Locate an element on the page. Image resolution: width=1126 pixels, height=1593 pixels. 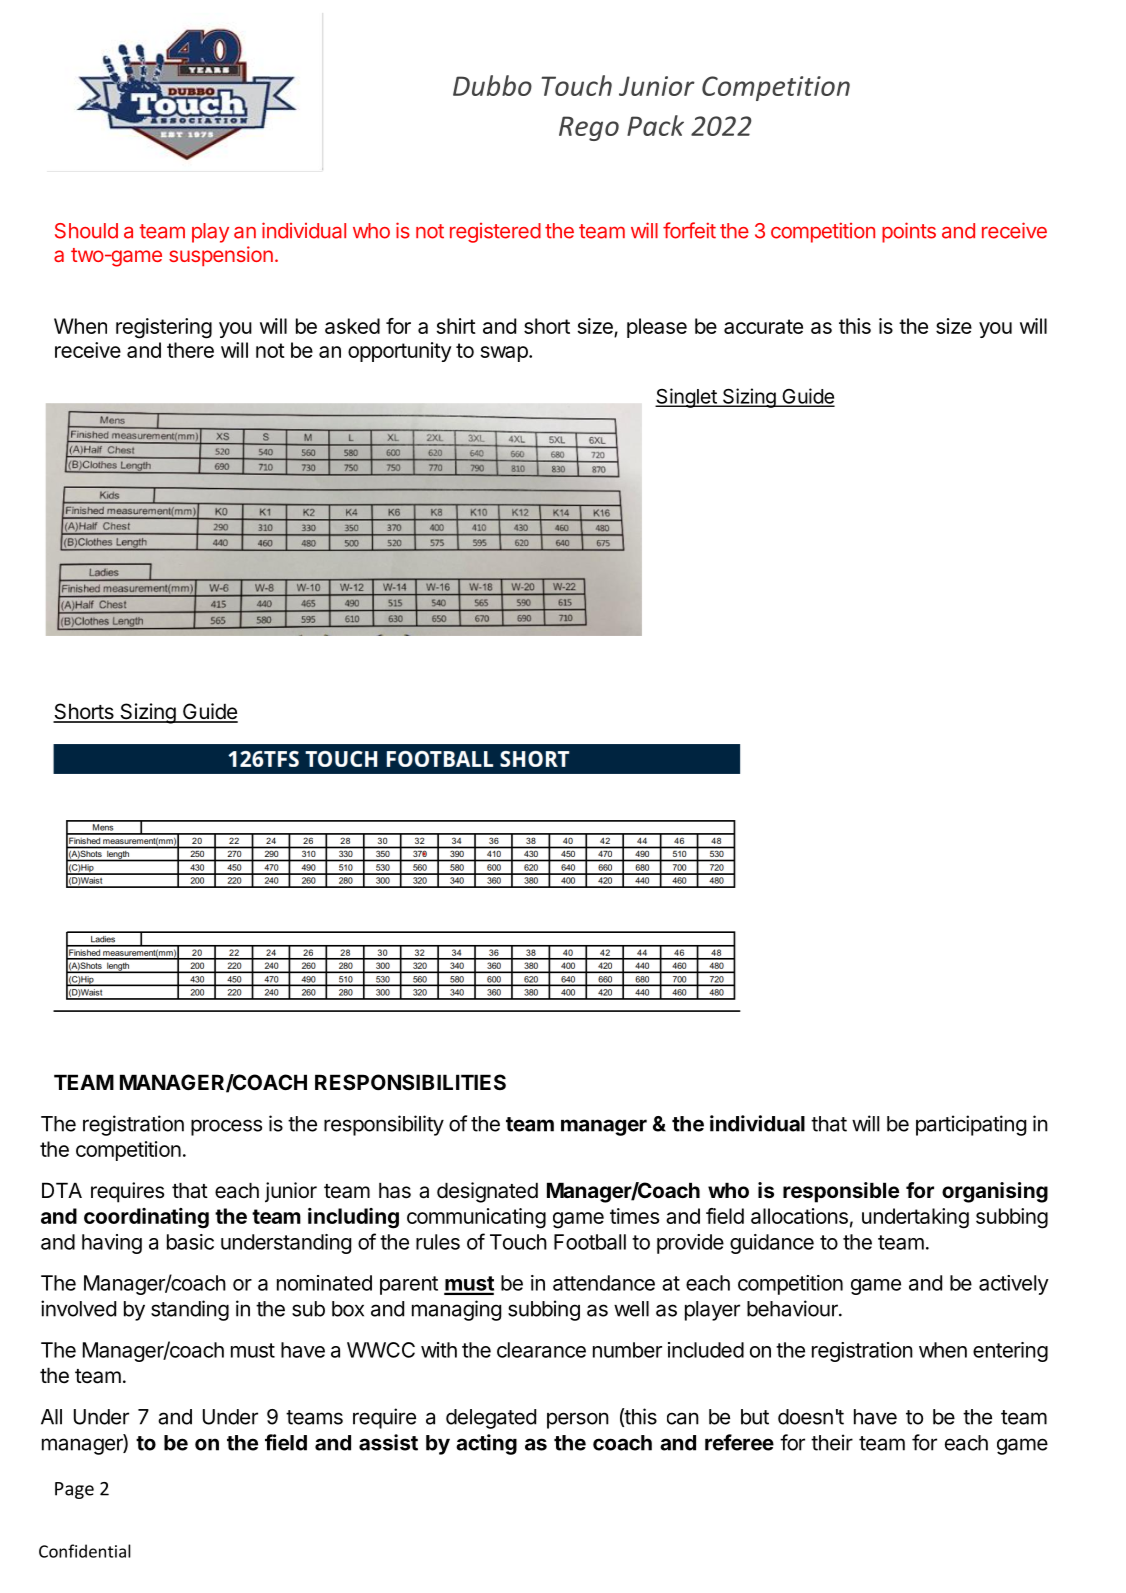
their is located at coordinates (832, 1442).
